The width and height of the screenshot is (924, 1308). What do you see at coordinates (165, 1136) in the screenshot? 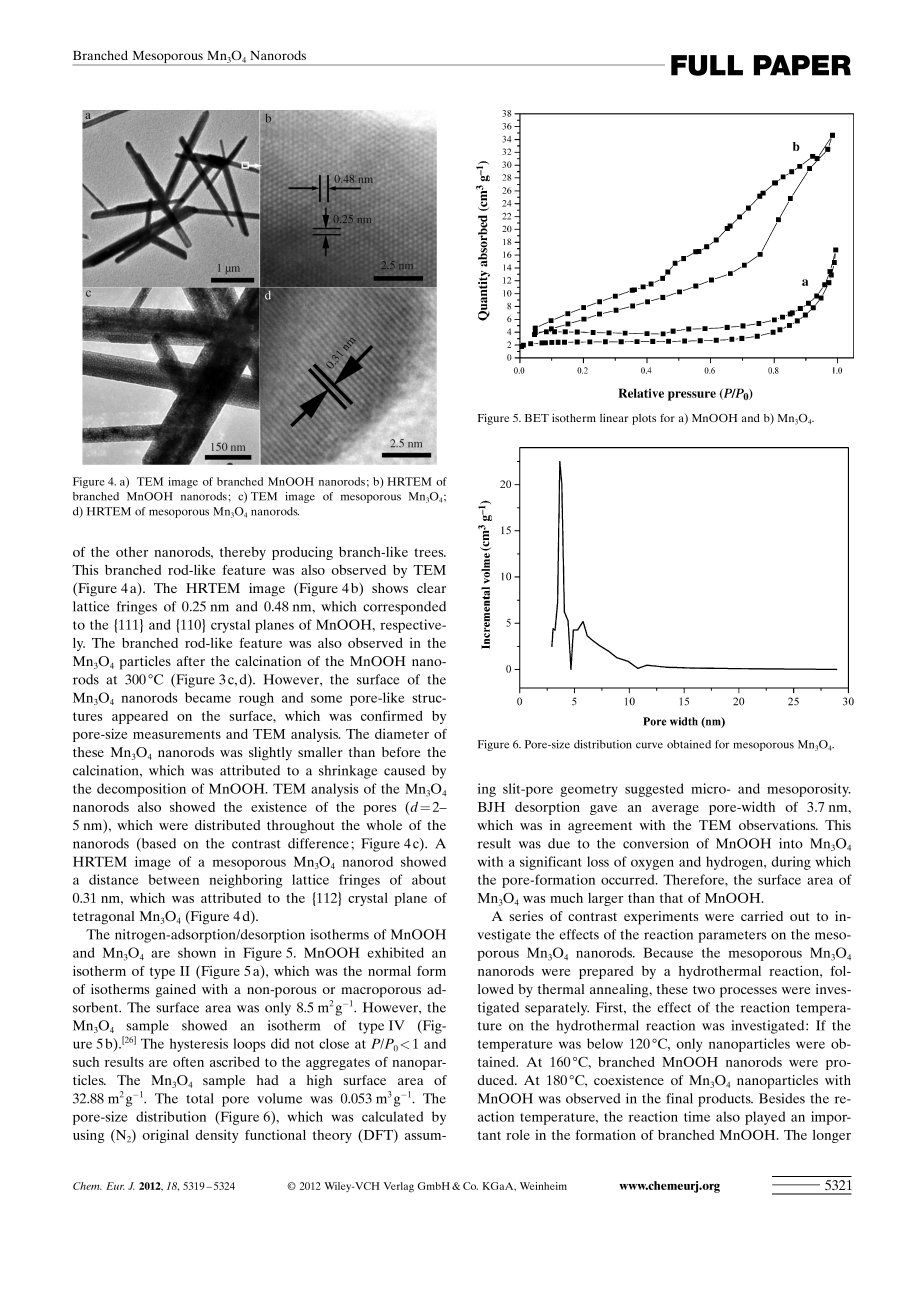
I see `original` at bounding box center [165, 1136].
